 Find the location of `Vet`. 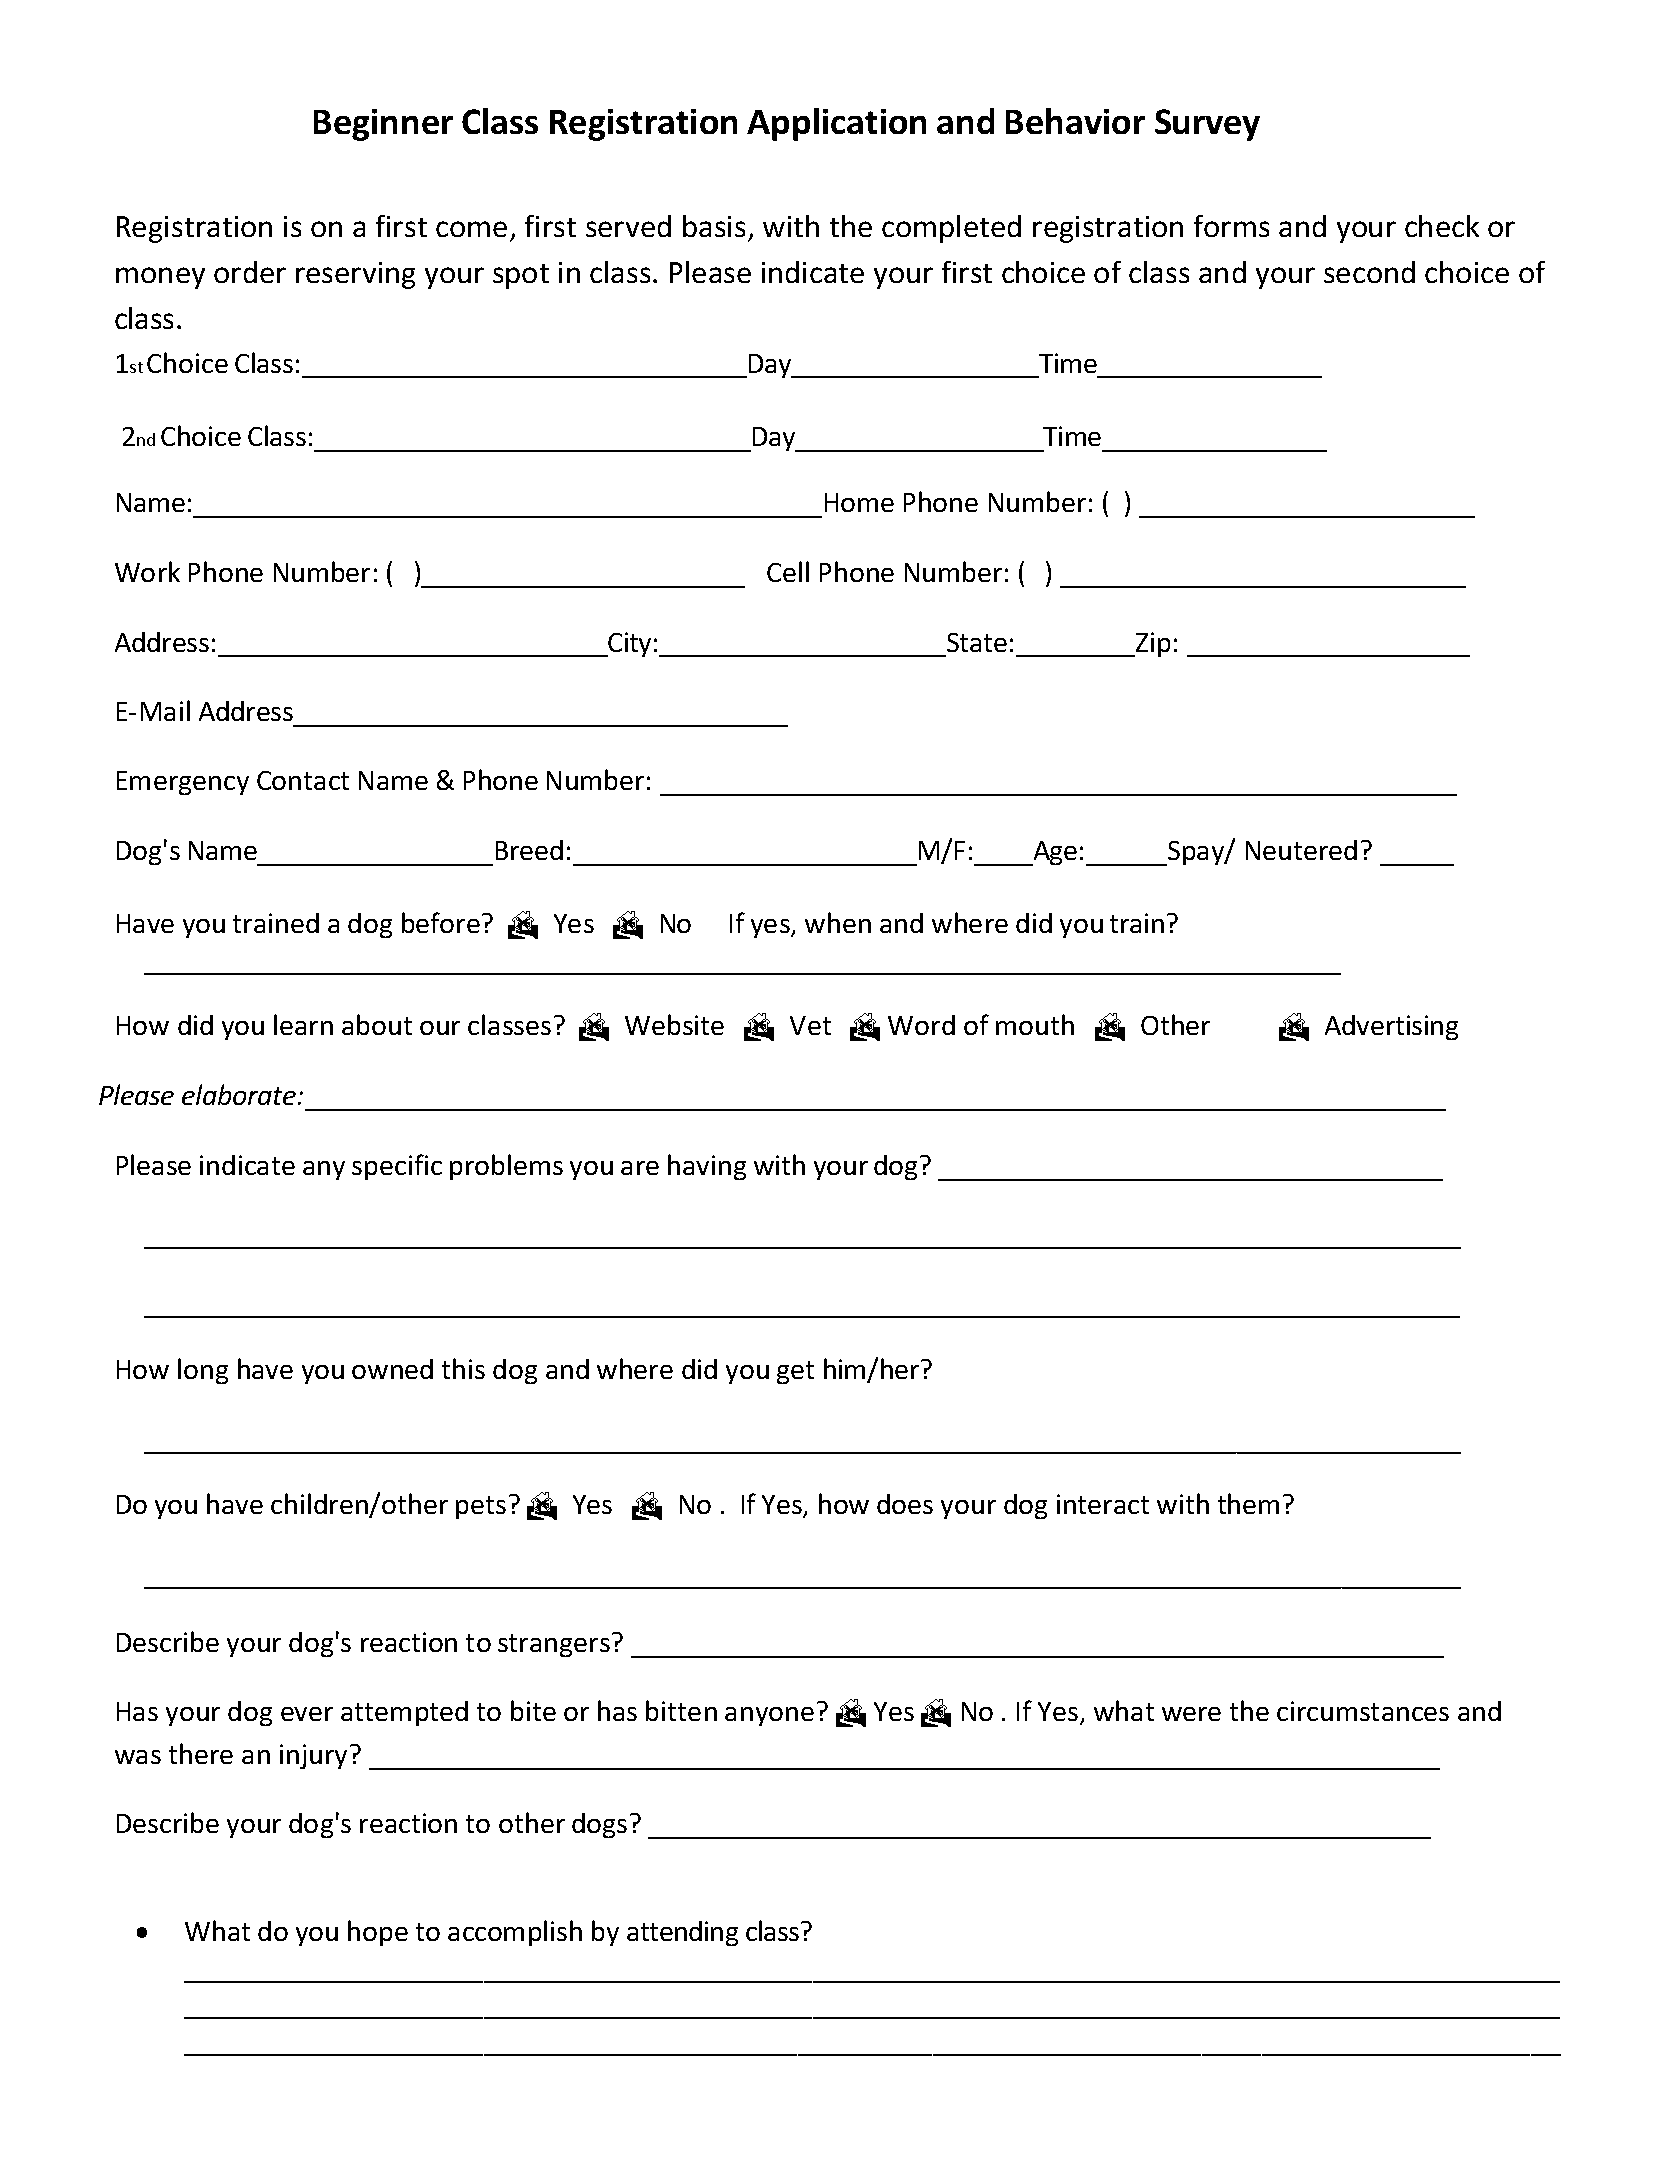

Vet is located at coordinates (810, 1025).
